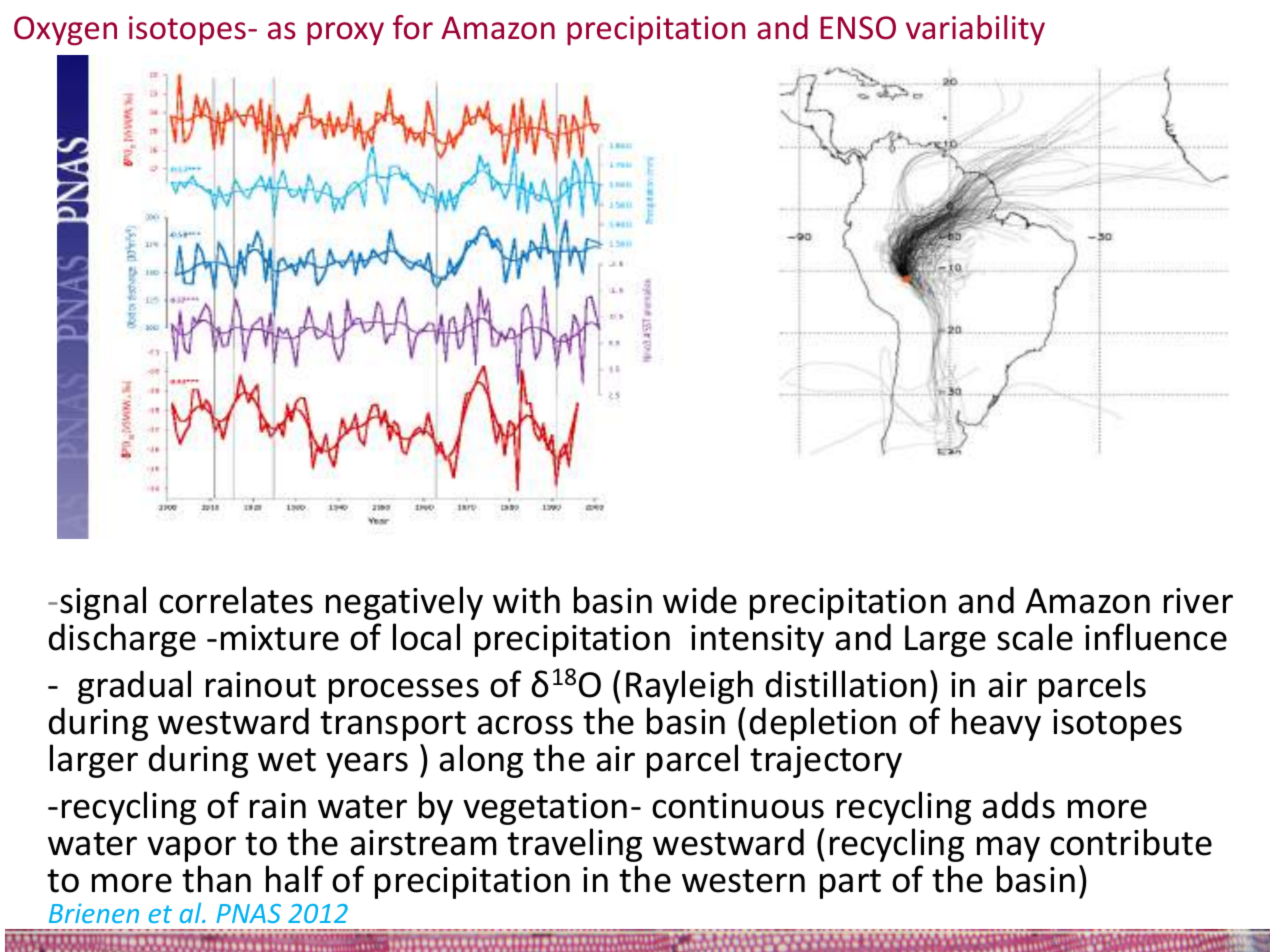  Describe the element at coordinates (975, 30) in the screenshot. I see `variability` at that location.
